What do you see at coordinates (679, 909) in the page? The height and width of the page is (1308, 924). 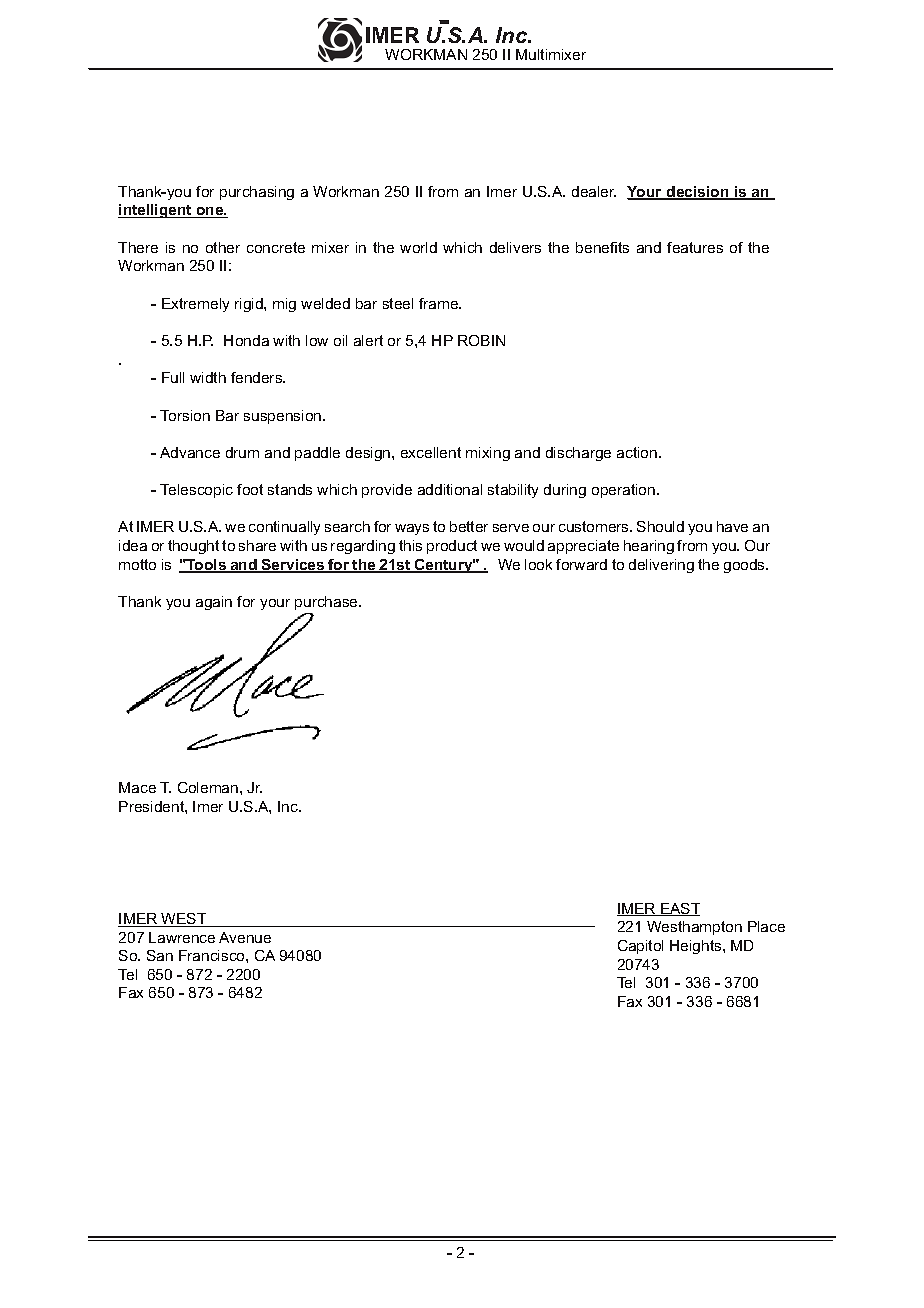 I see `EAST` at bounding box center [679, 909].
